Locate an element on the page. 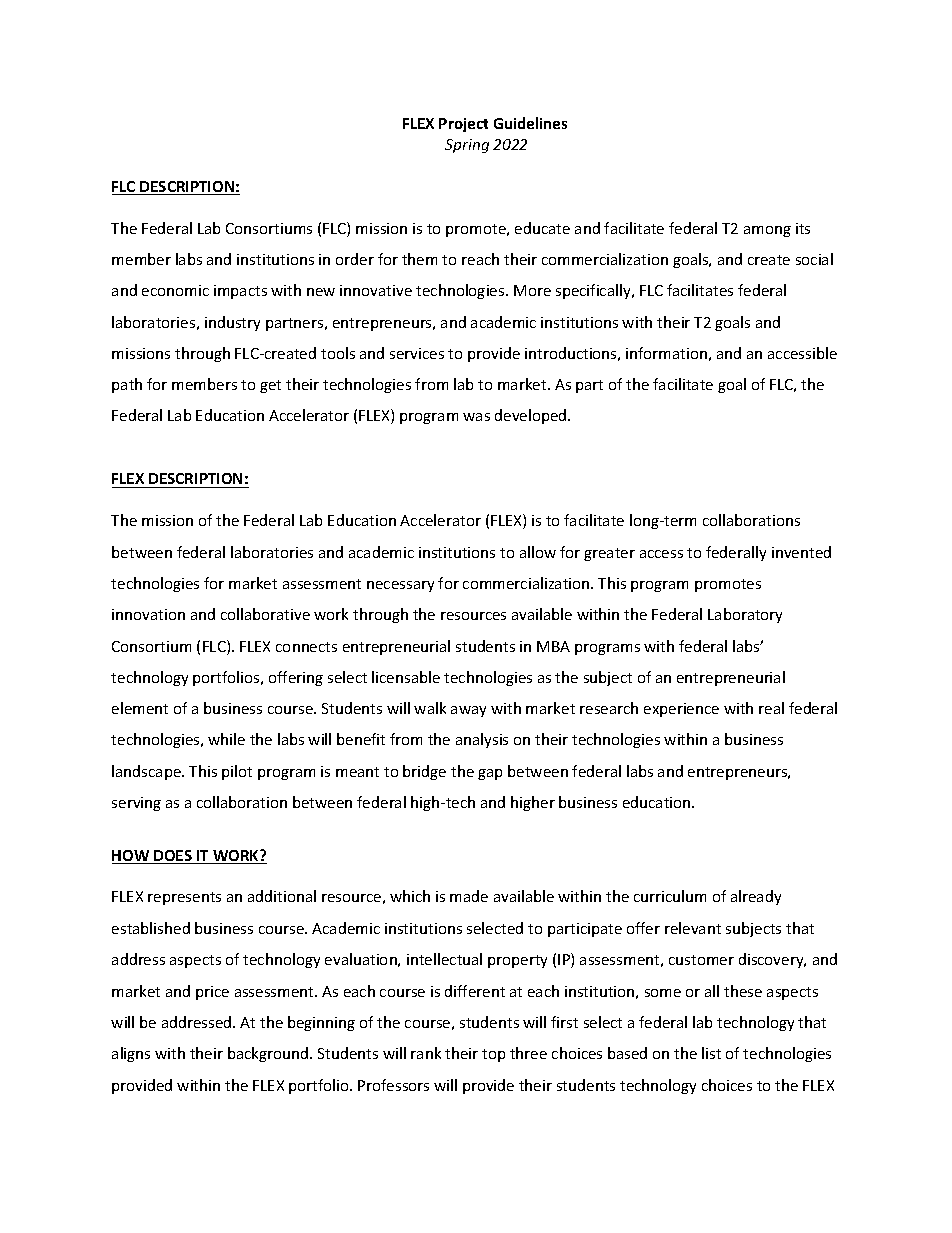  get is located at coordinates (270, 386).
